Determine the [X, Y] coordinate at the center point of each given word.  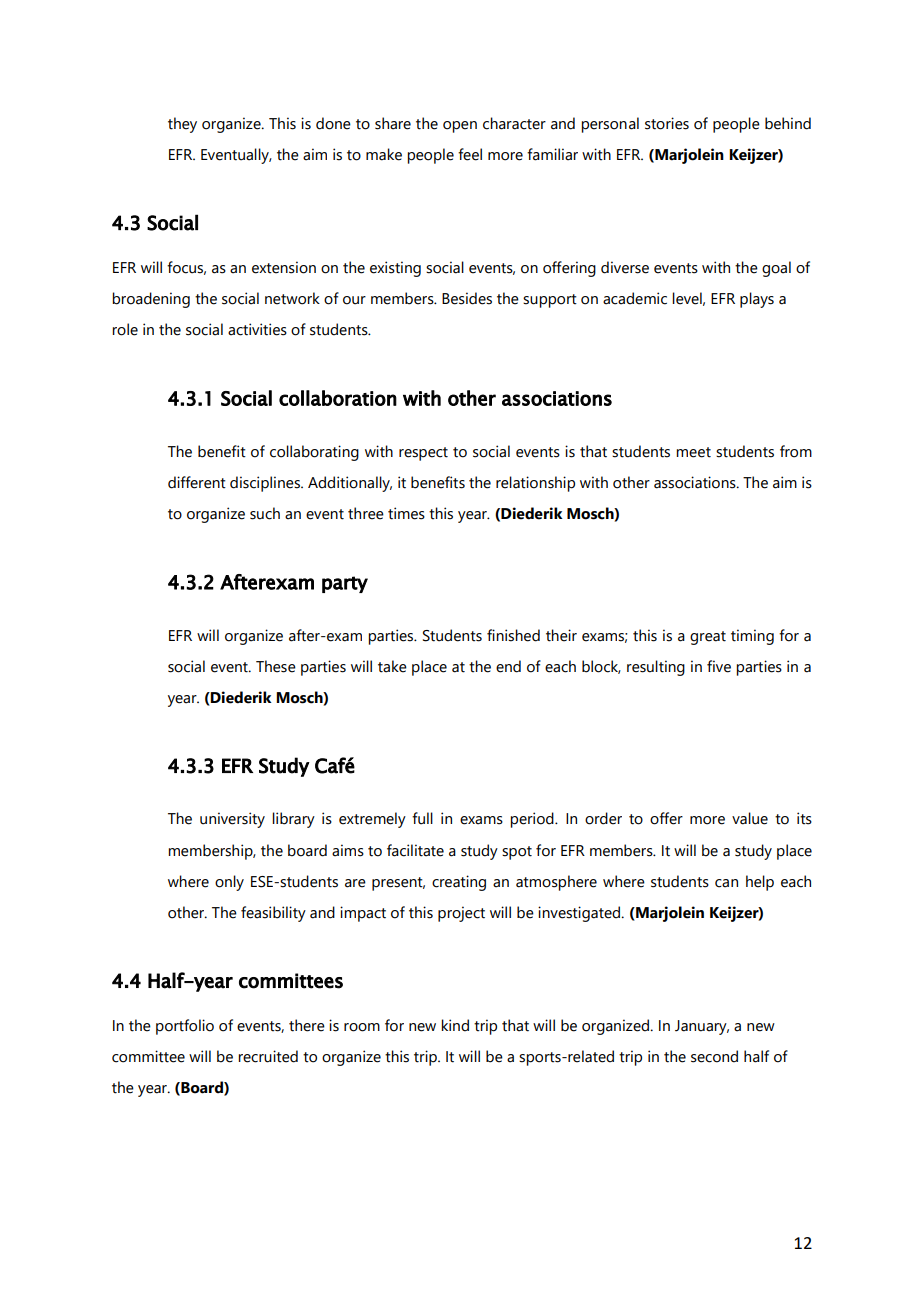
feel [470, 154]
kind [455, 1025]
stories [667, 123]
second [714, 1056]
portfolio [185, 1027]
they [182, 125]
